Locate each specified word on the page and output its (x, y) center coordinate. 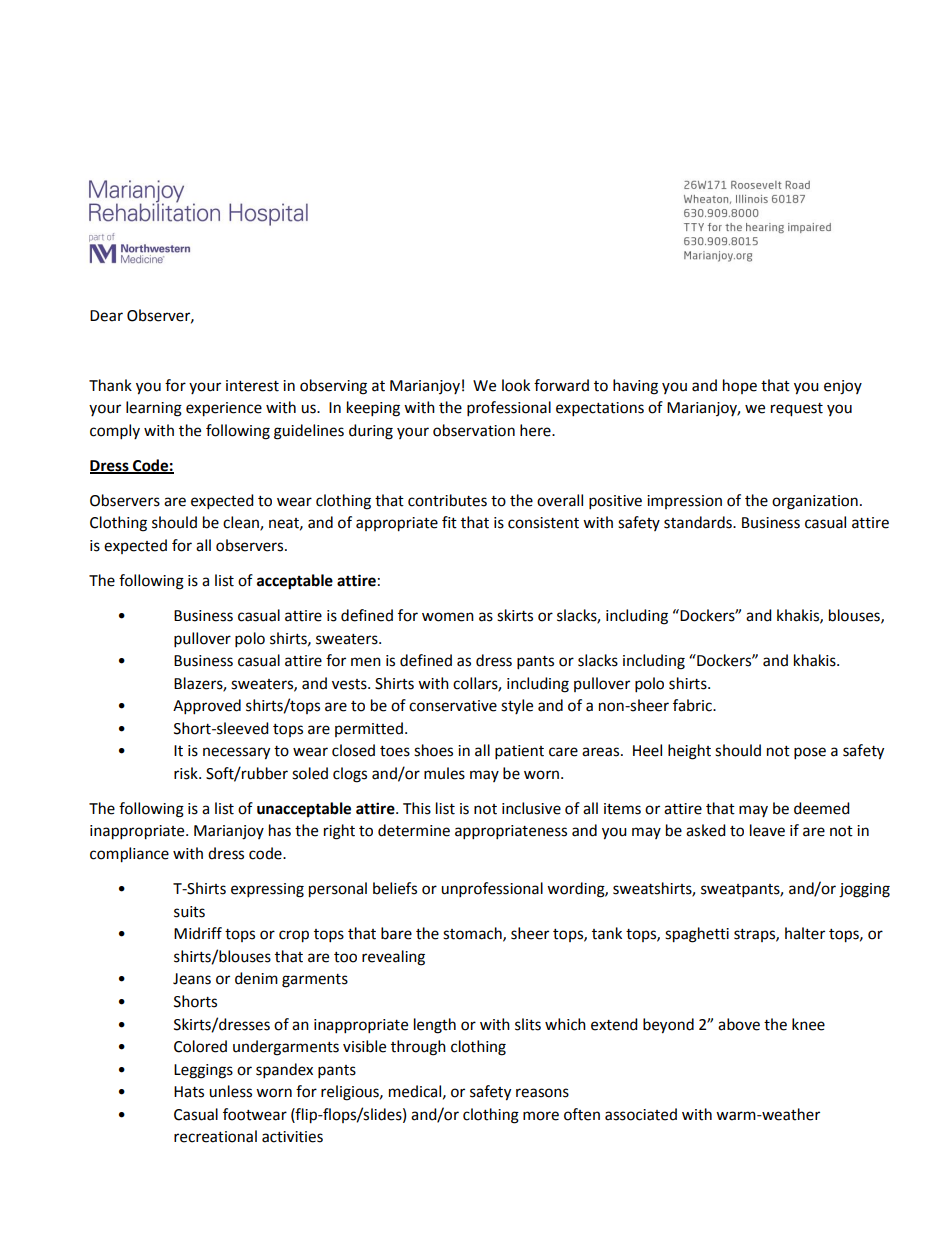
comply (115, 432)
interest (252, 386)
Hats (189, 1092)
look (516, 385)
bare (396, 933)
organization (815, 502)
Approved (207, 707)
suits (189, 912)
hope (740, 386)
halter (805, 933)
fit (449, 522)
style (517, 706)
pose (810, 753)
